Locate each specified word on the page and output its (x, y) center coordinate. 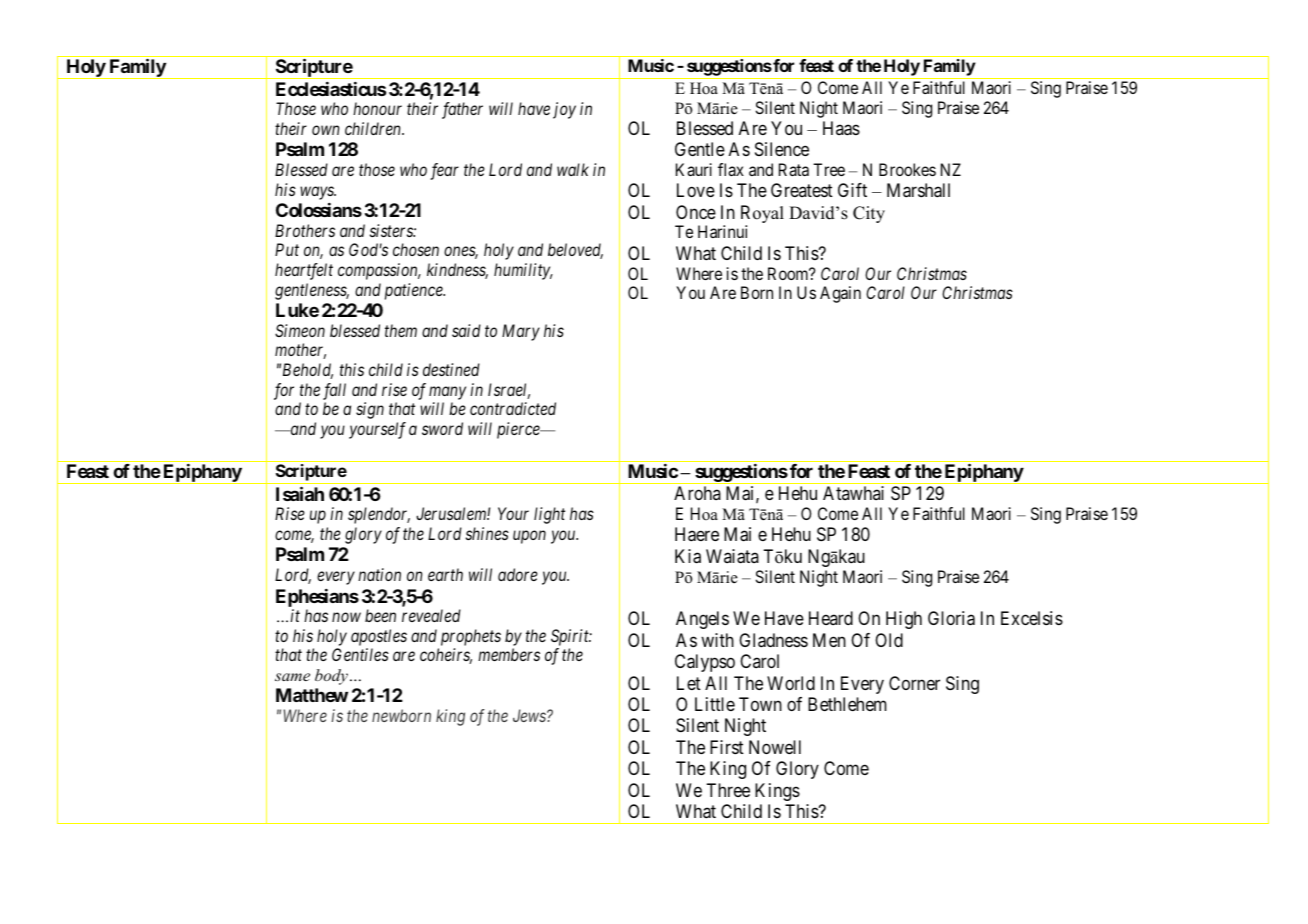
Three (728, 790)
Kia (688, 556)
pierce (519, 430)
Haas (841, 128)
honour (377, 108)
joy (564, 110)
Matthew (312, 695)
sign (370, 410)
